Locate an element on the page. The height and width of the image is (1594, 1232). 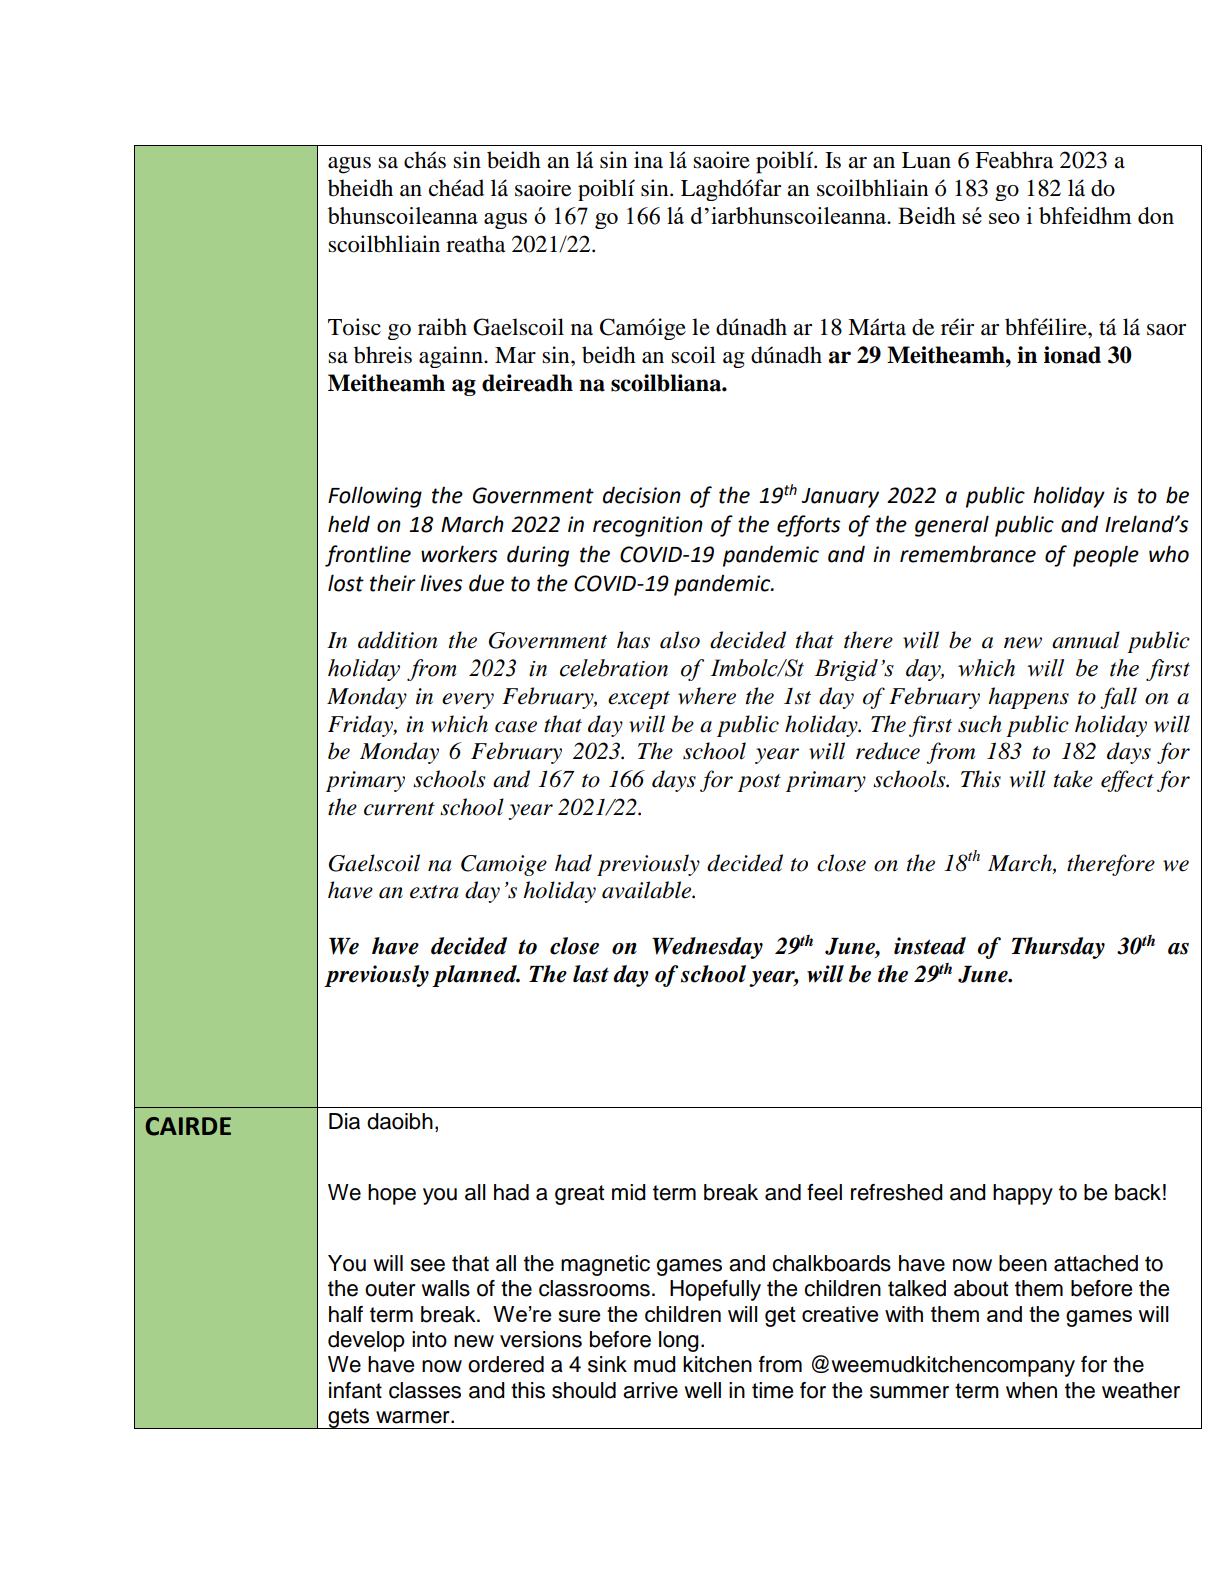
classes is located at coordinates (425, 1390).
